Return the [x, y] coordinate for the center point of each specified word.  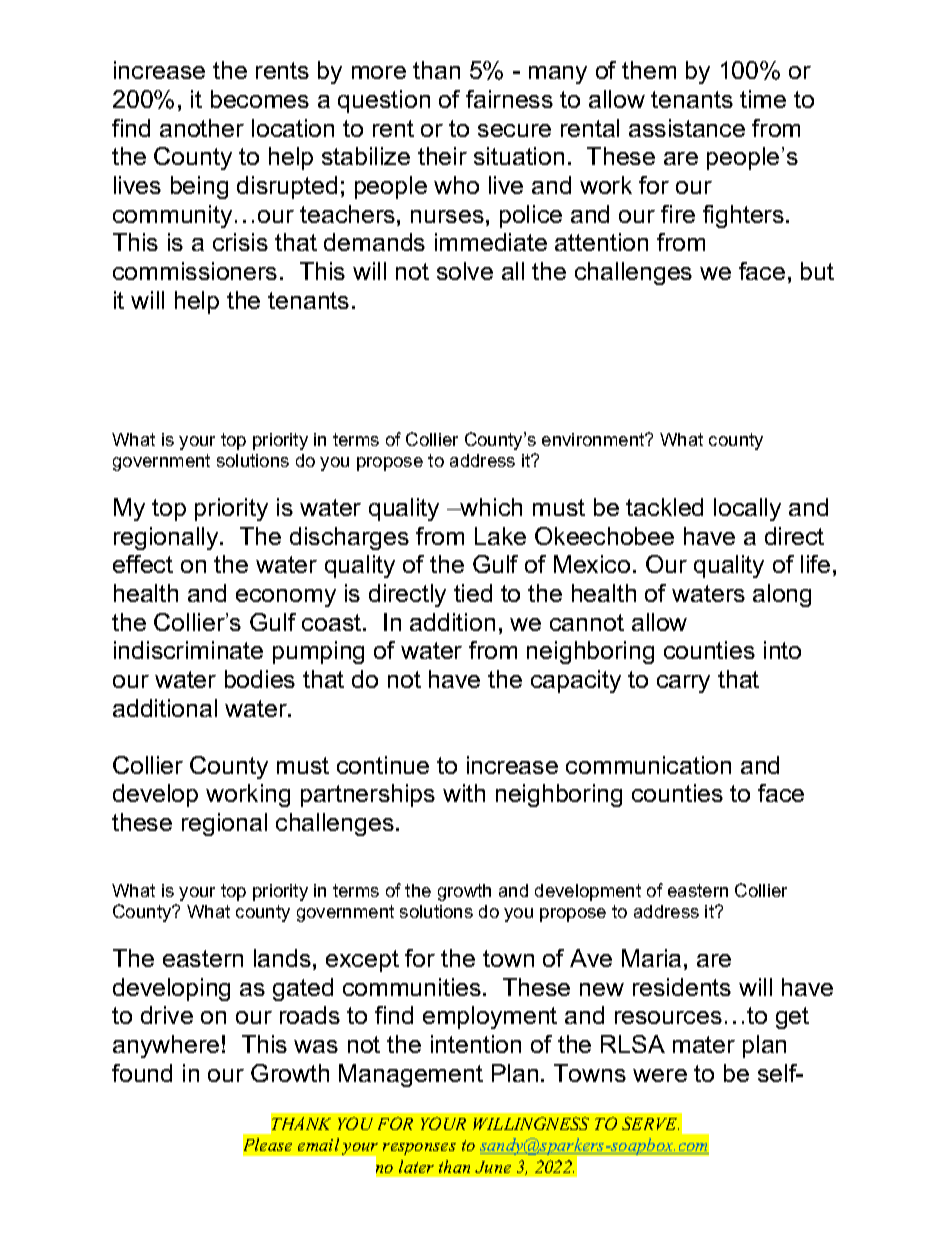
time [763, 99]
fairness [509, 99]
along [782, 595]
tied [473, 593]
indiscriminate [188, 650]
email [318, 1144]
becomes [260, 99]
